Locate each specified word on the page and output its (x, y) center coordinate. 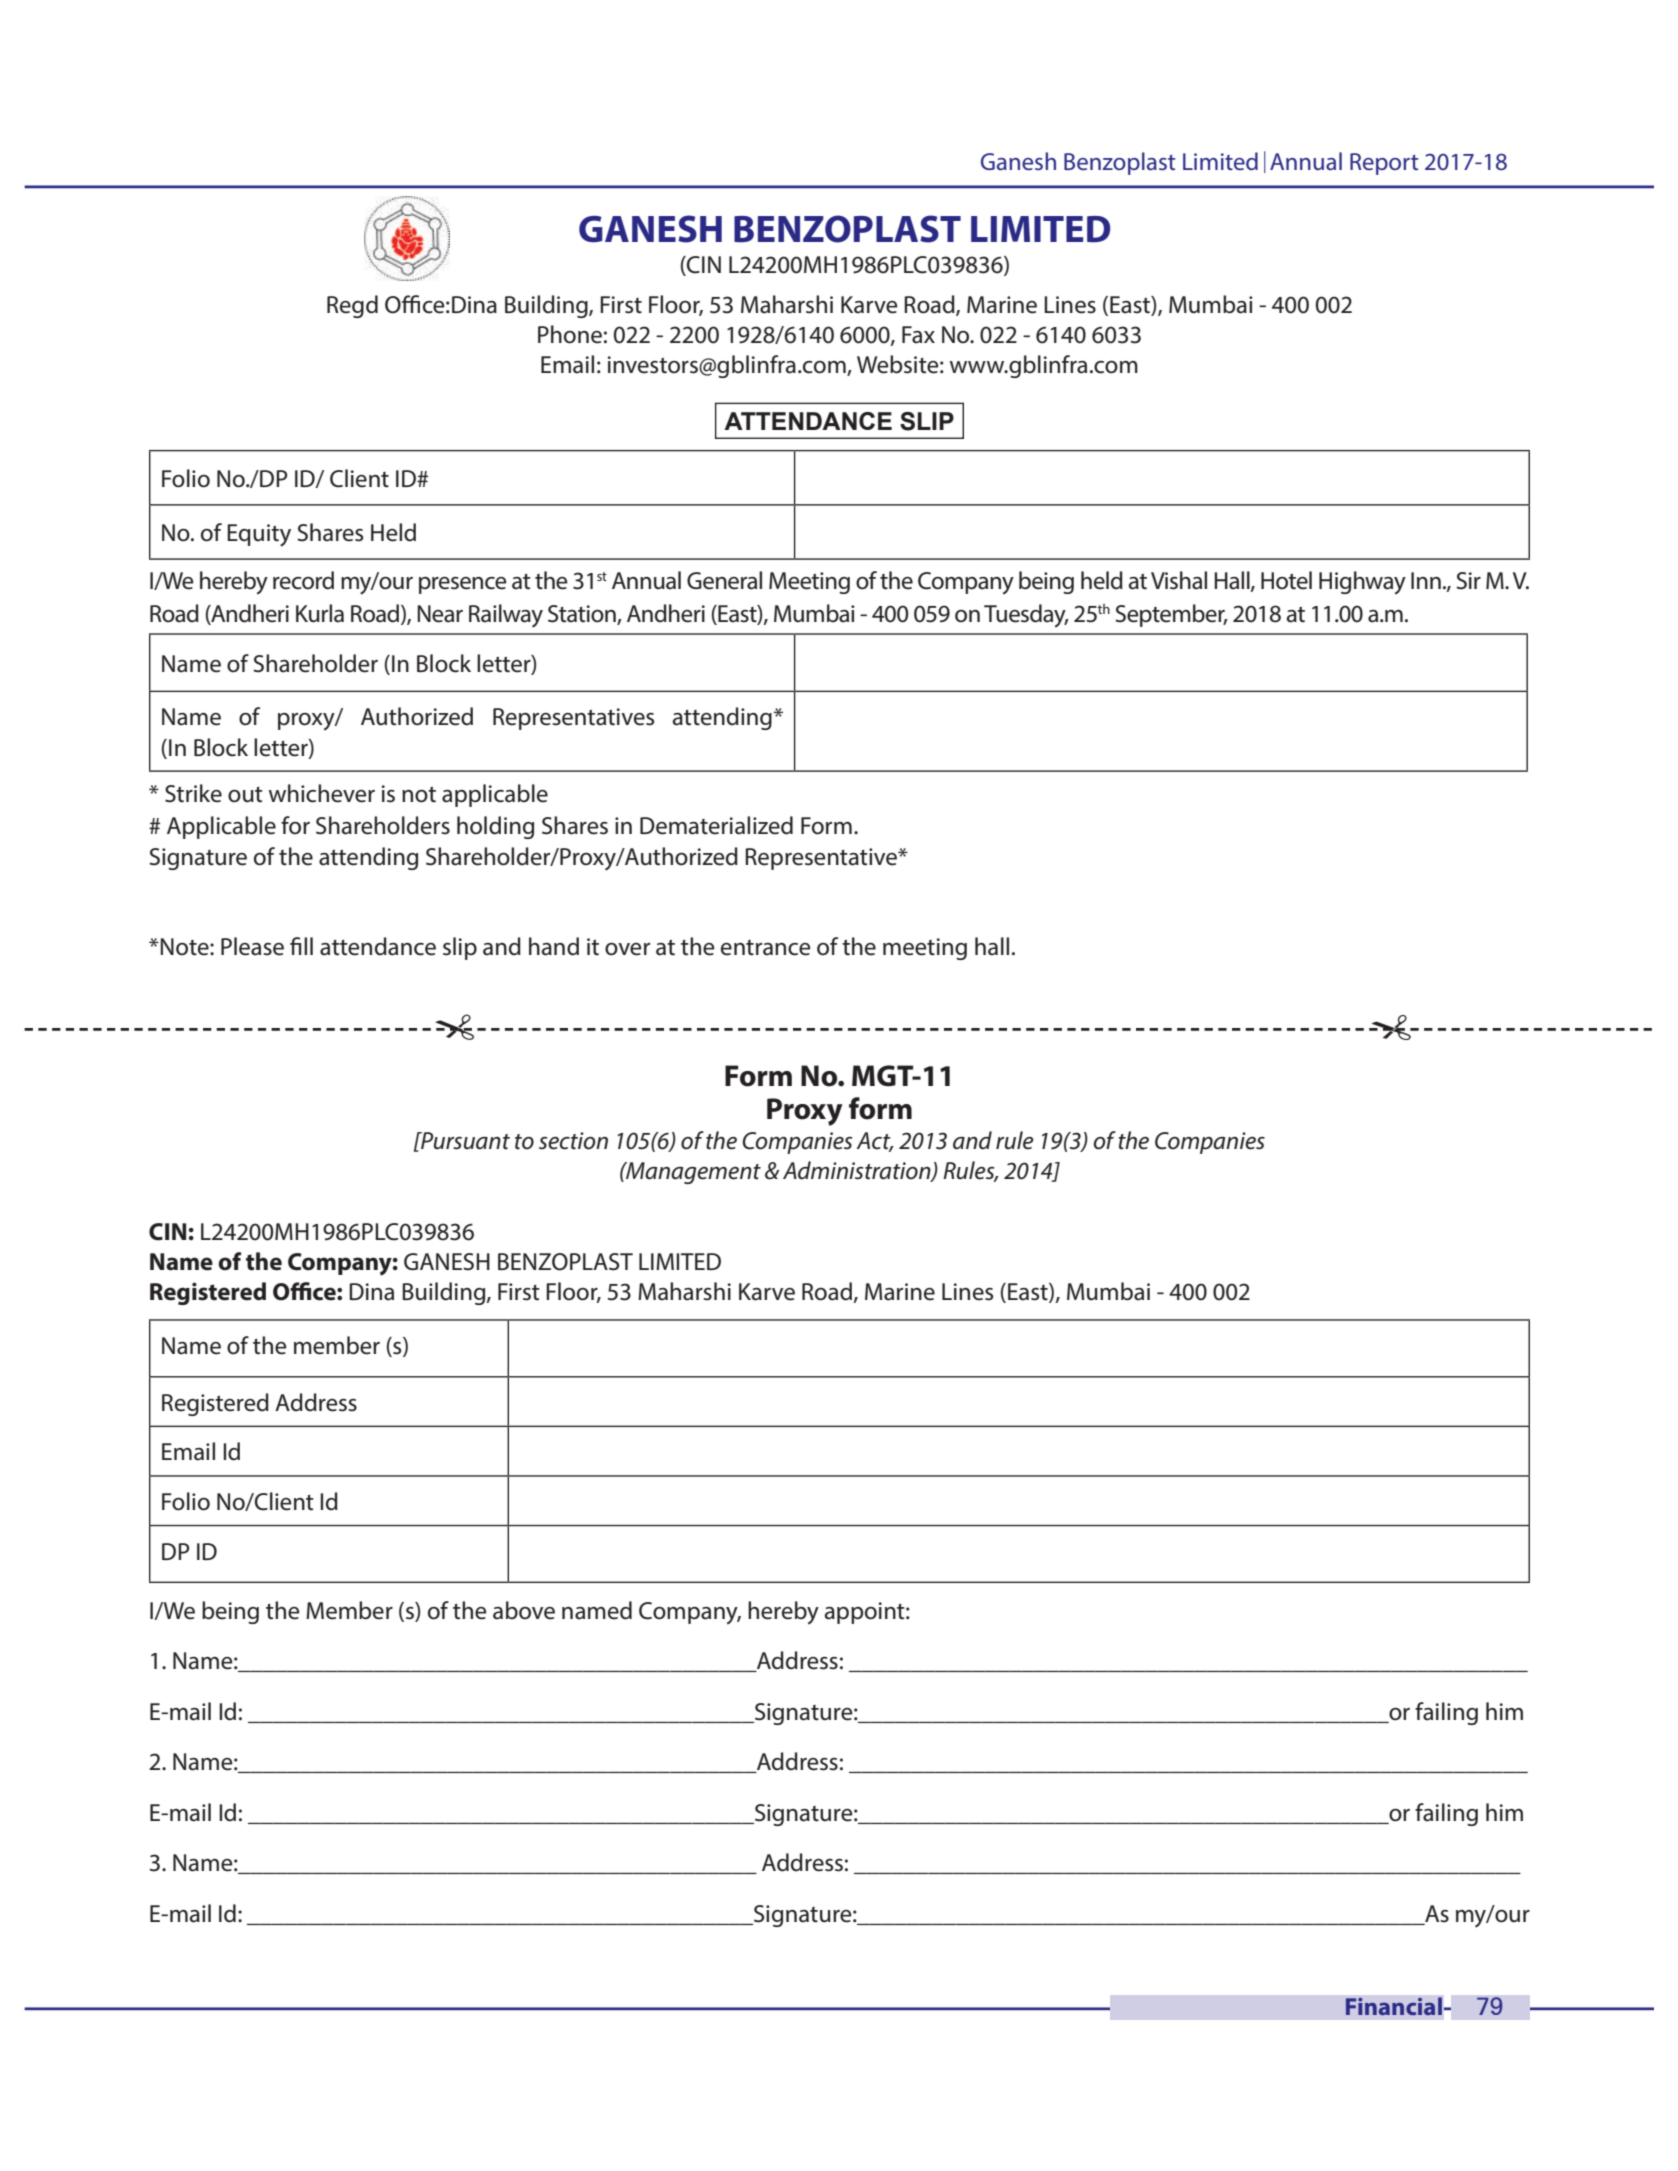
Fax (918, 335)
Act (875, 1141)
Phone (570, 334)
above (524, 1610)
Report (1384, 164)
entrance (766, 948)
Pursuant (464, 1141)
